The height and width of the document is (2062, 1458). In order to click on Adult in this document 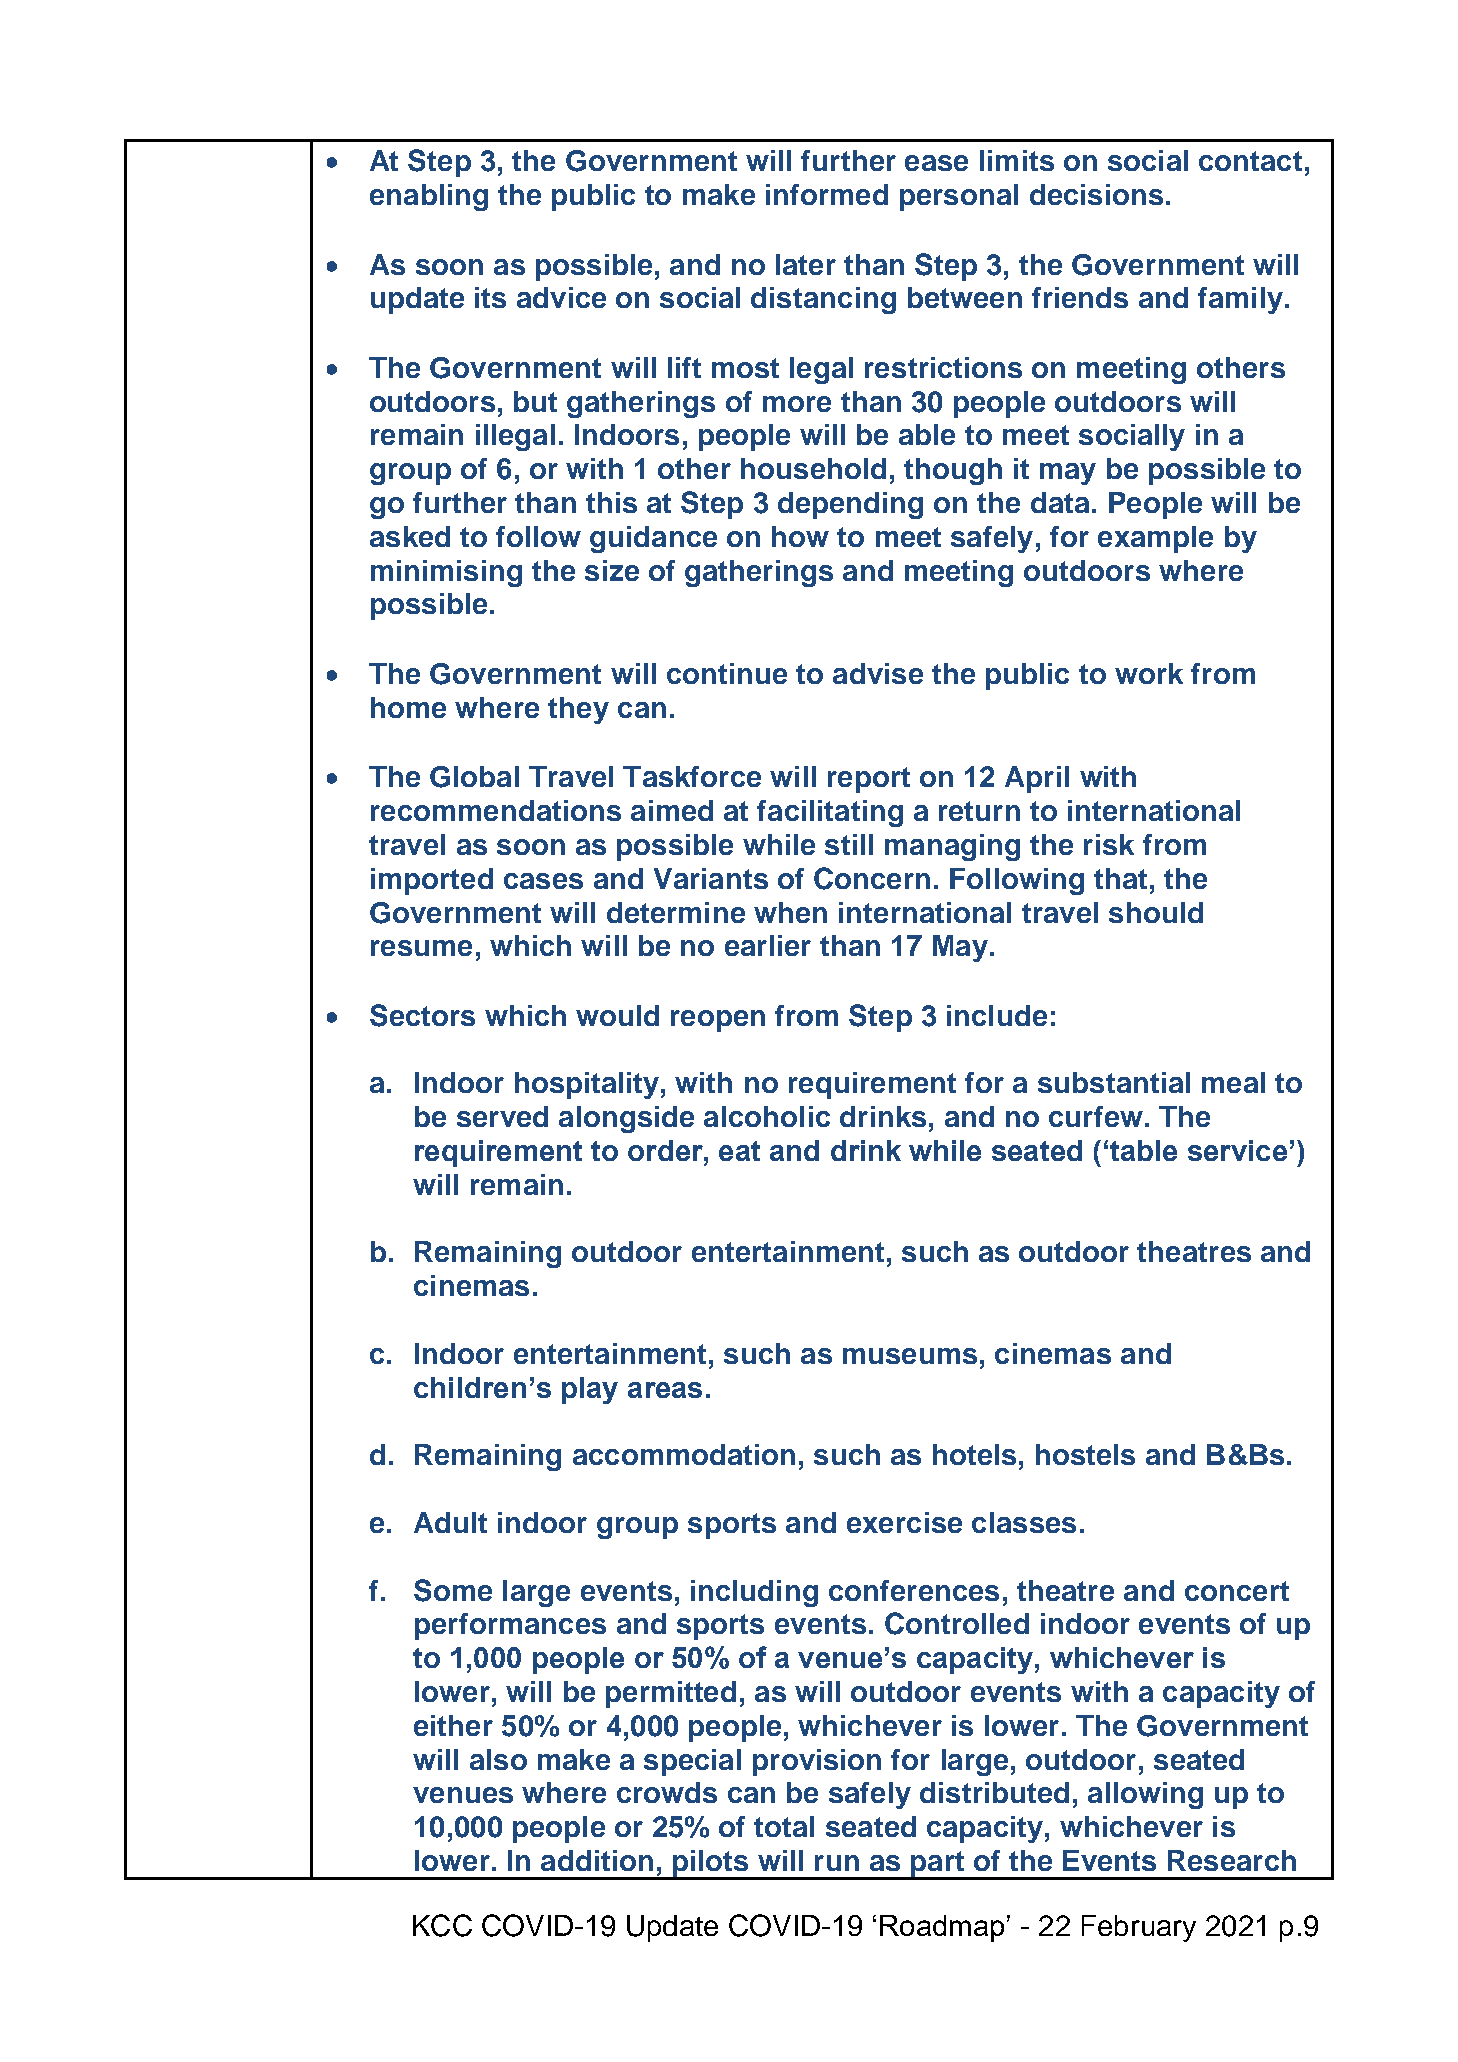, I will do `click(450, 1522)`.
